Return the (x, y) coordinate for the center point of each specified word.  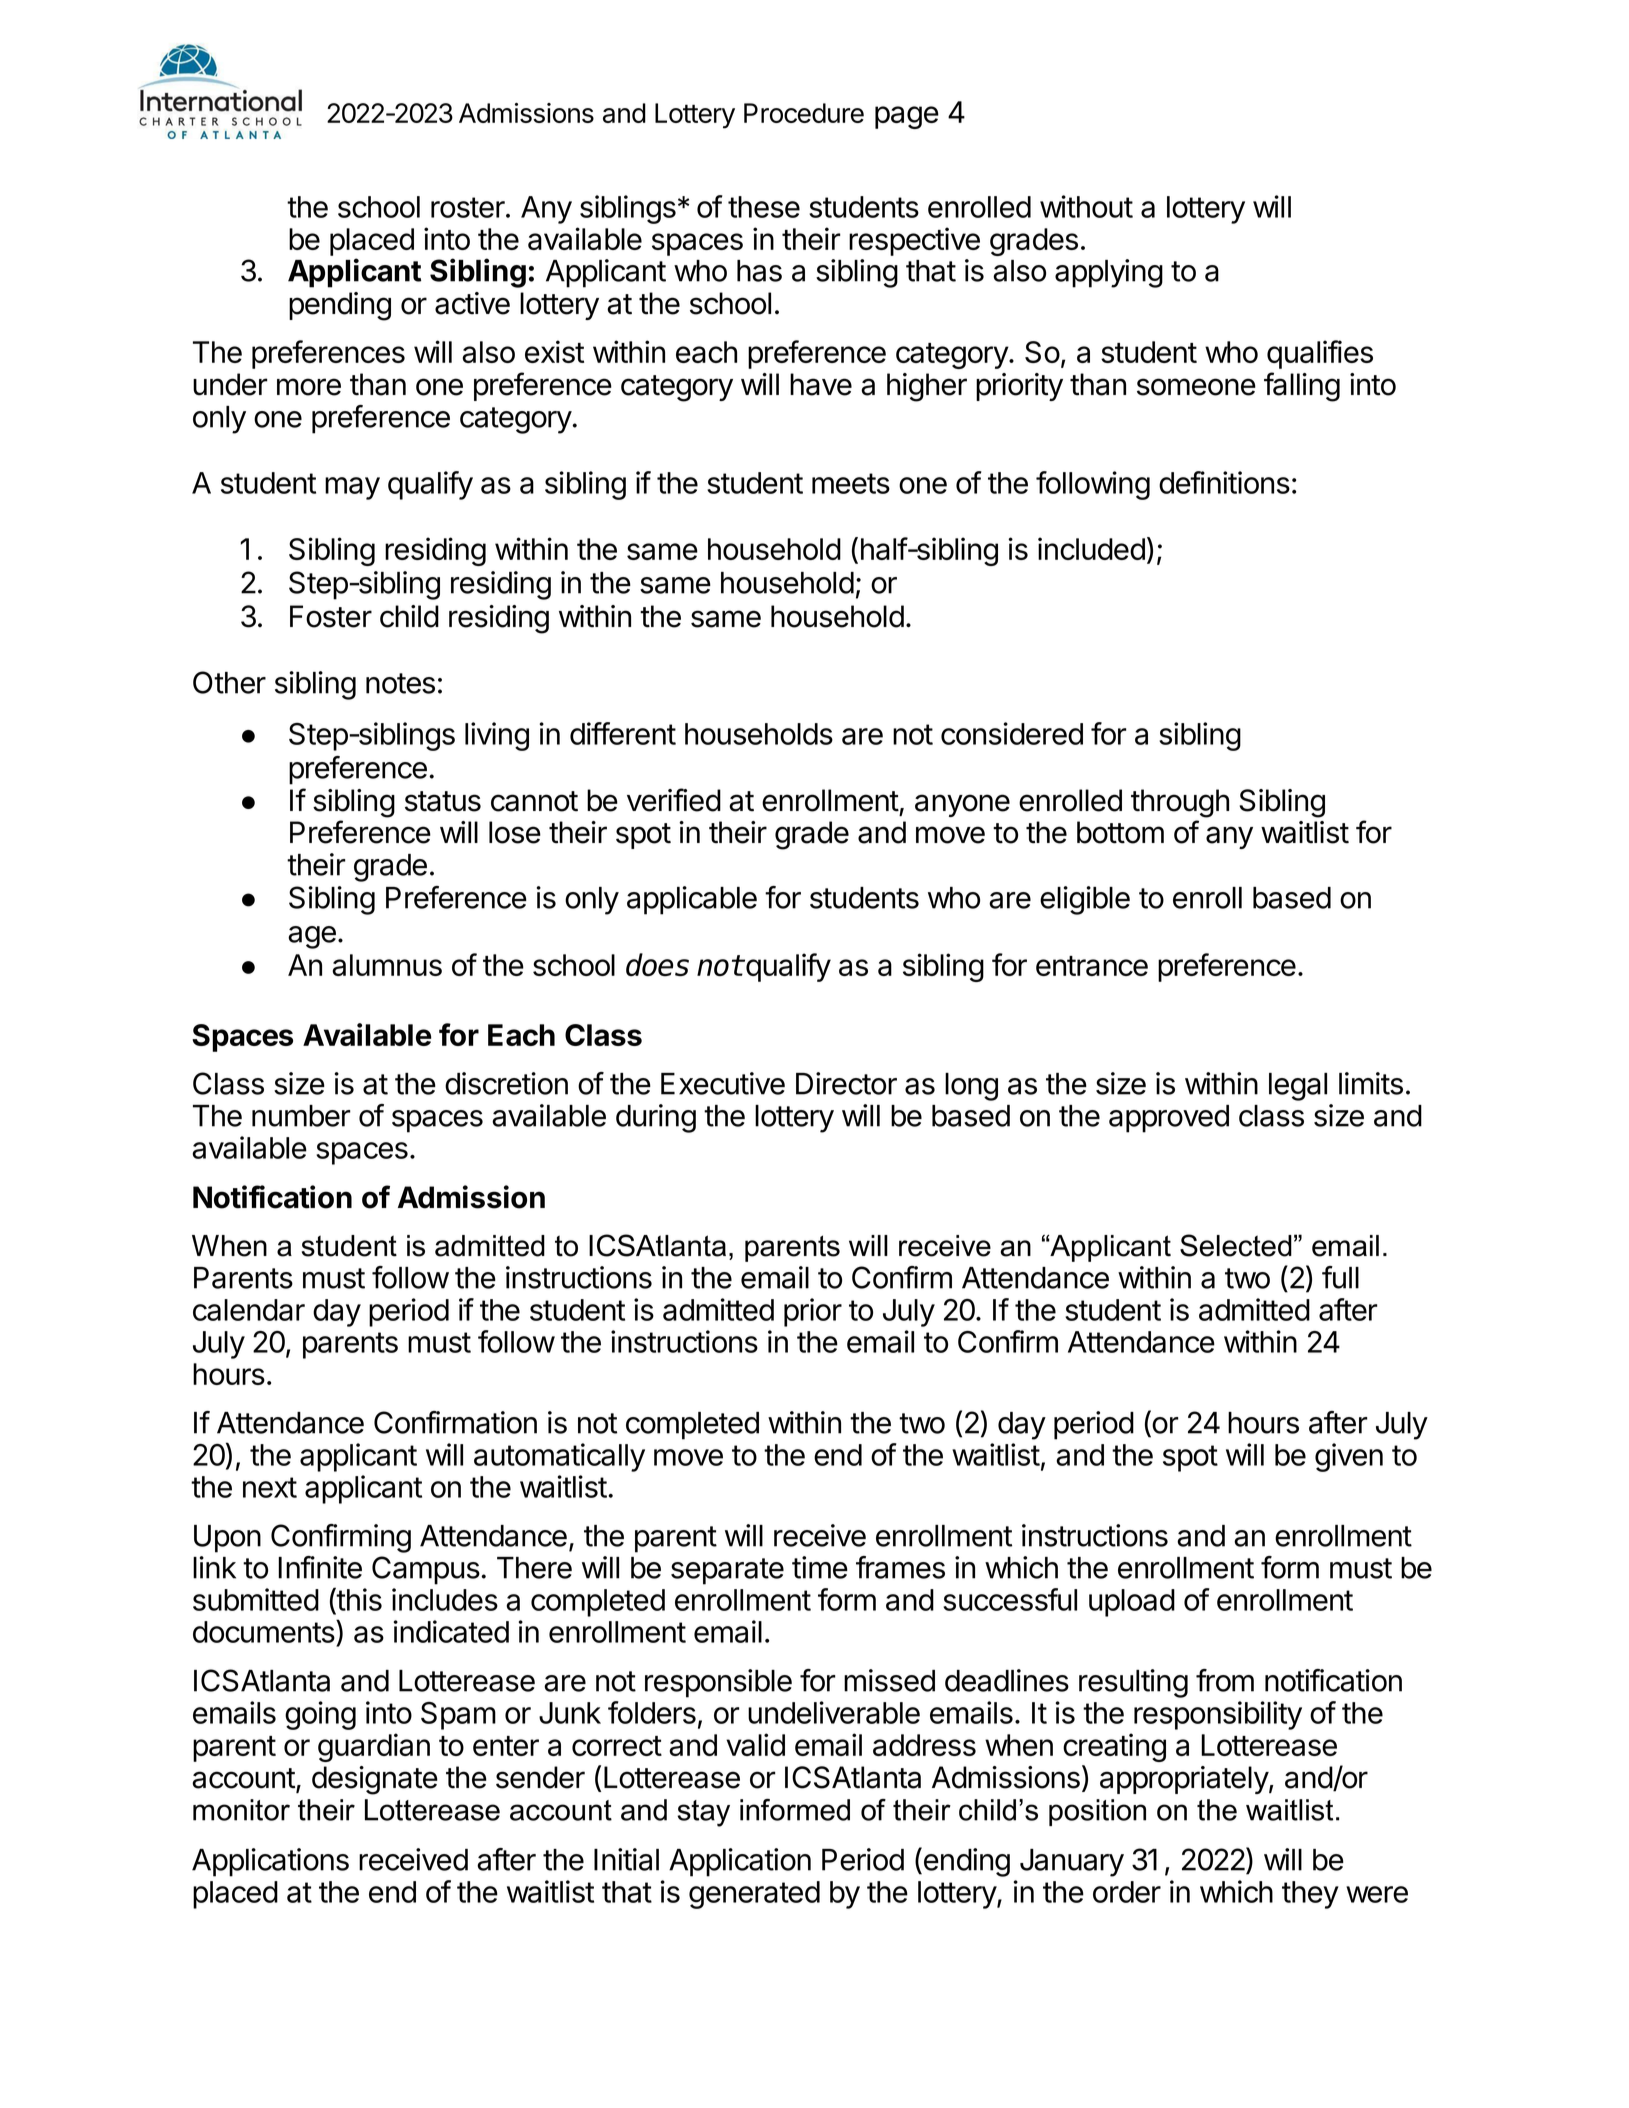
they (1310, 1895)
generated (754, 1895)
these (764, 207)
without (1086, 206)
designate (375, 1780)
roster (469, 207)
